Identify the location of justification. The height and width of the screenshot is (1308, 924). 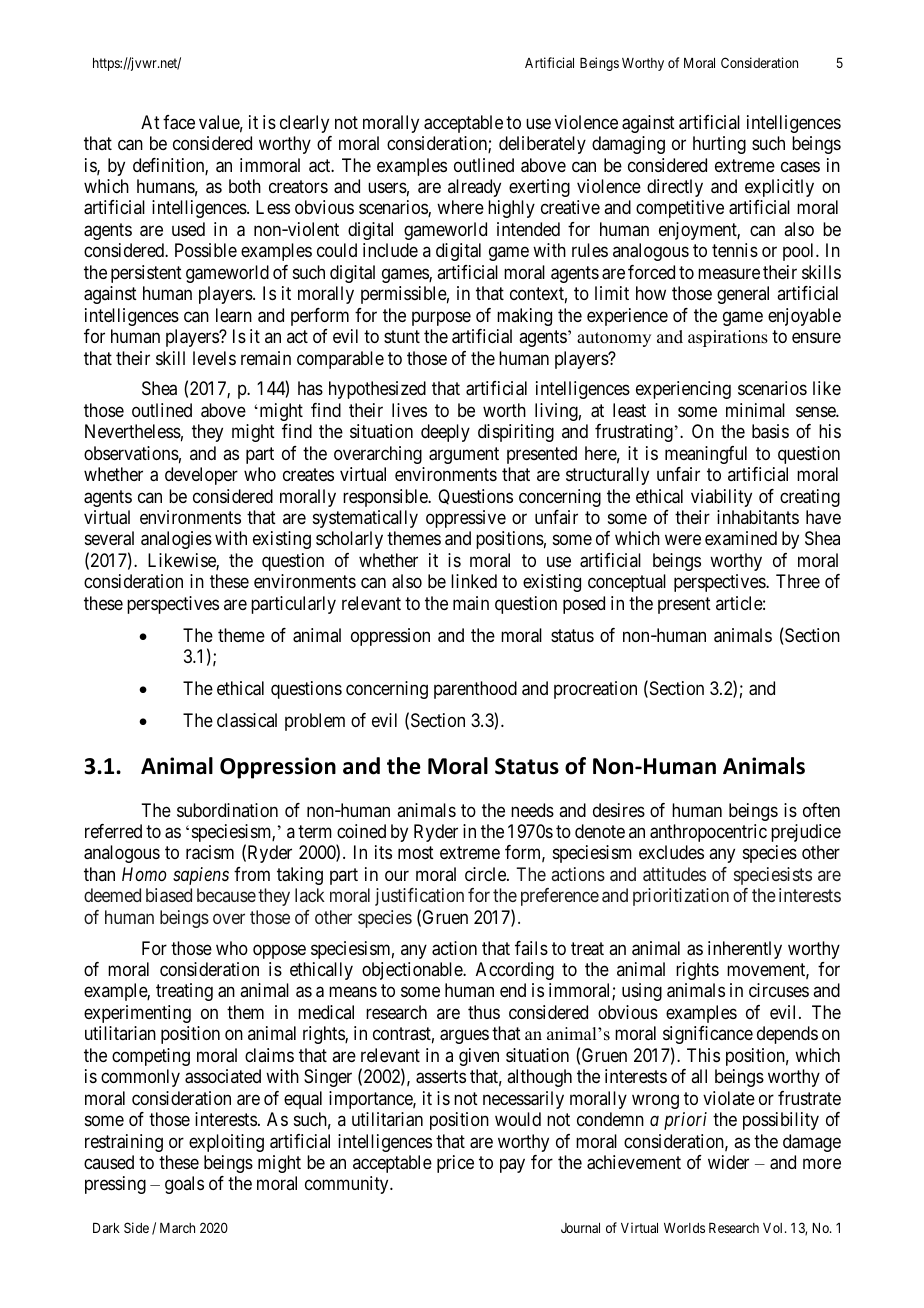
(419, 897).
